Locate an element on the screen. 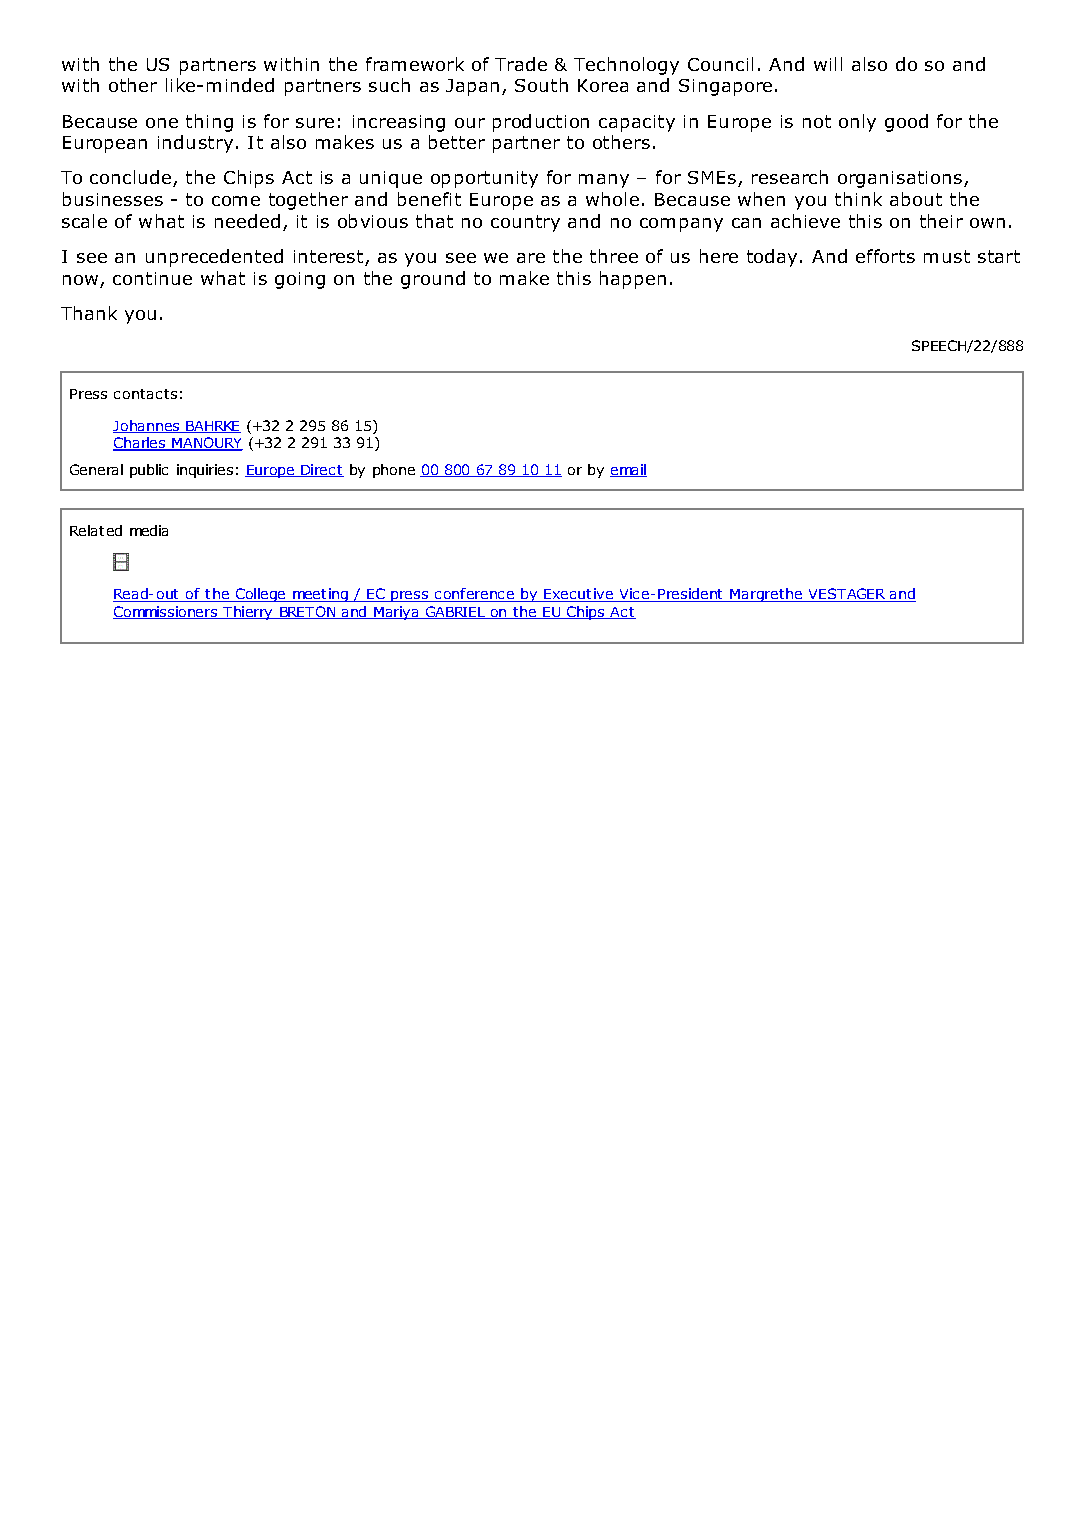 The width and height of the screenshot is (1085, 1536). South is located at coordinates (541, 85).
